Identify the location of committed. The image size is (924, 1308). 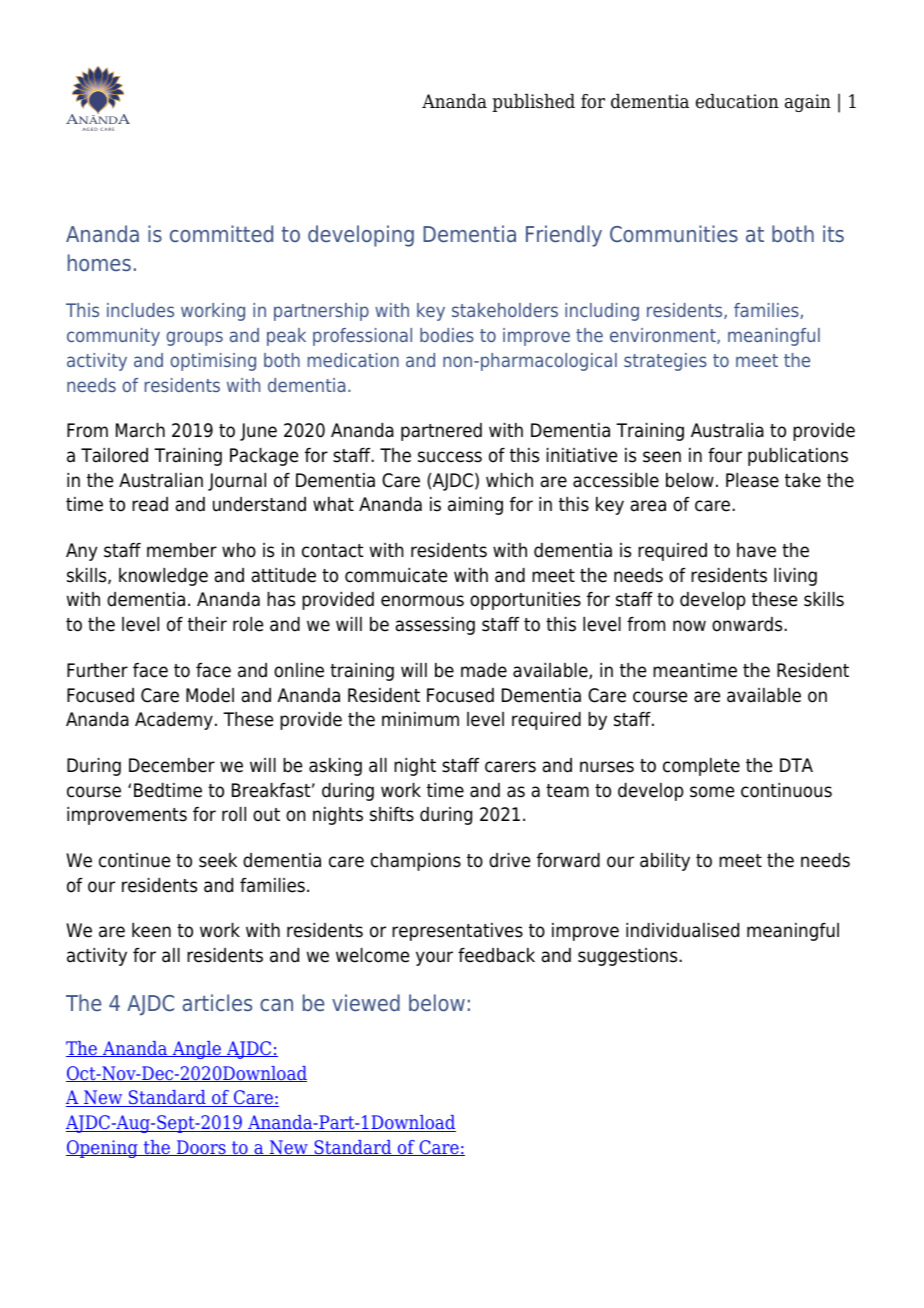
(221, 233).
